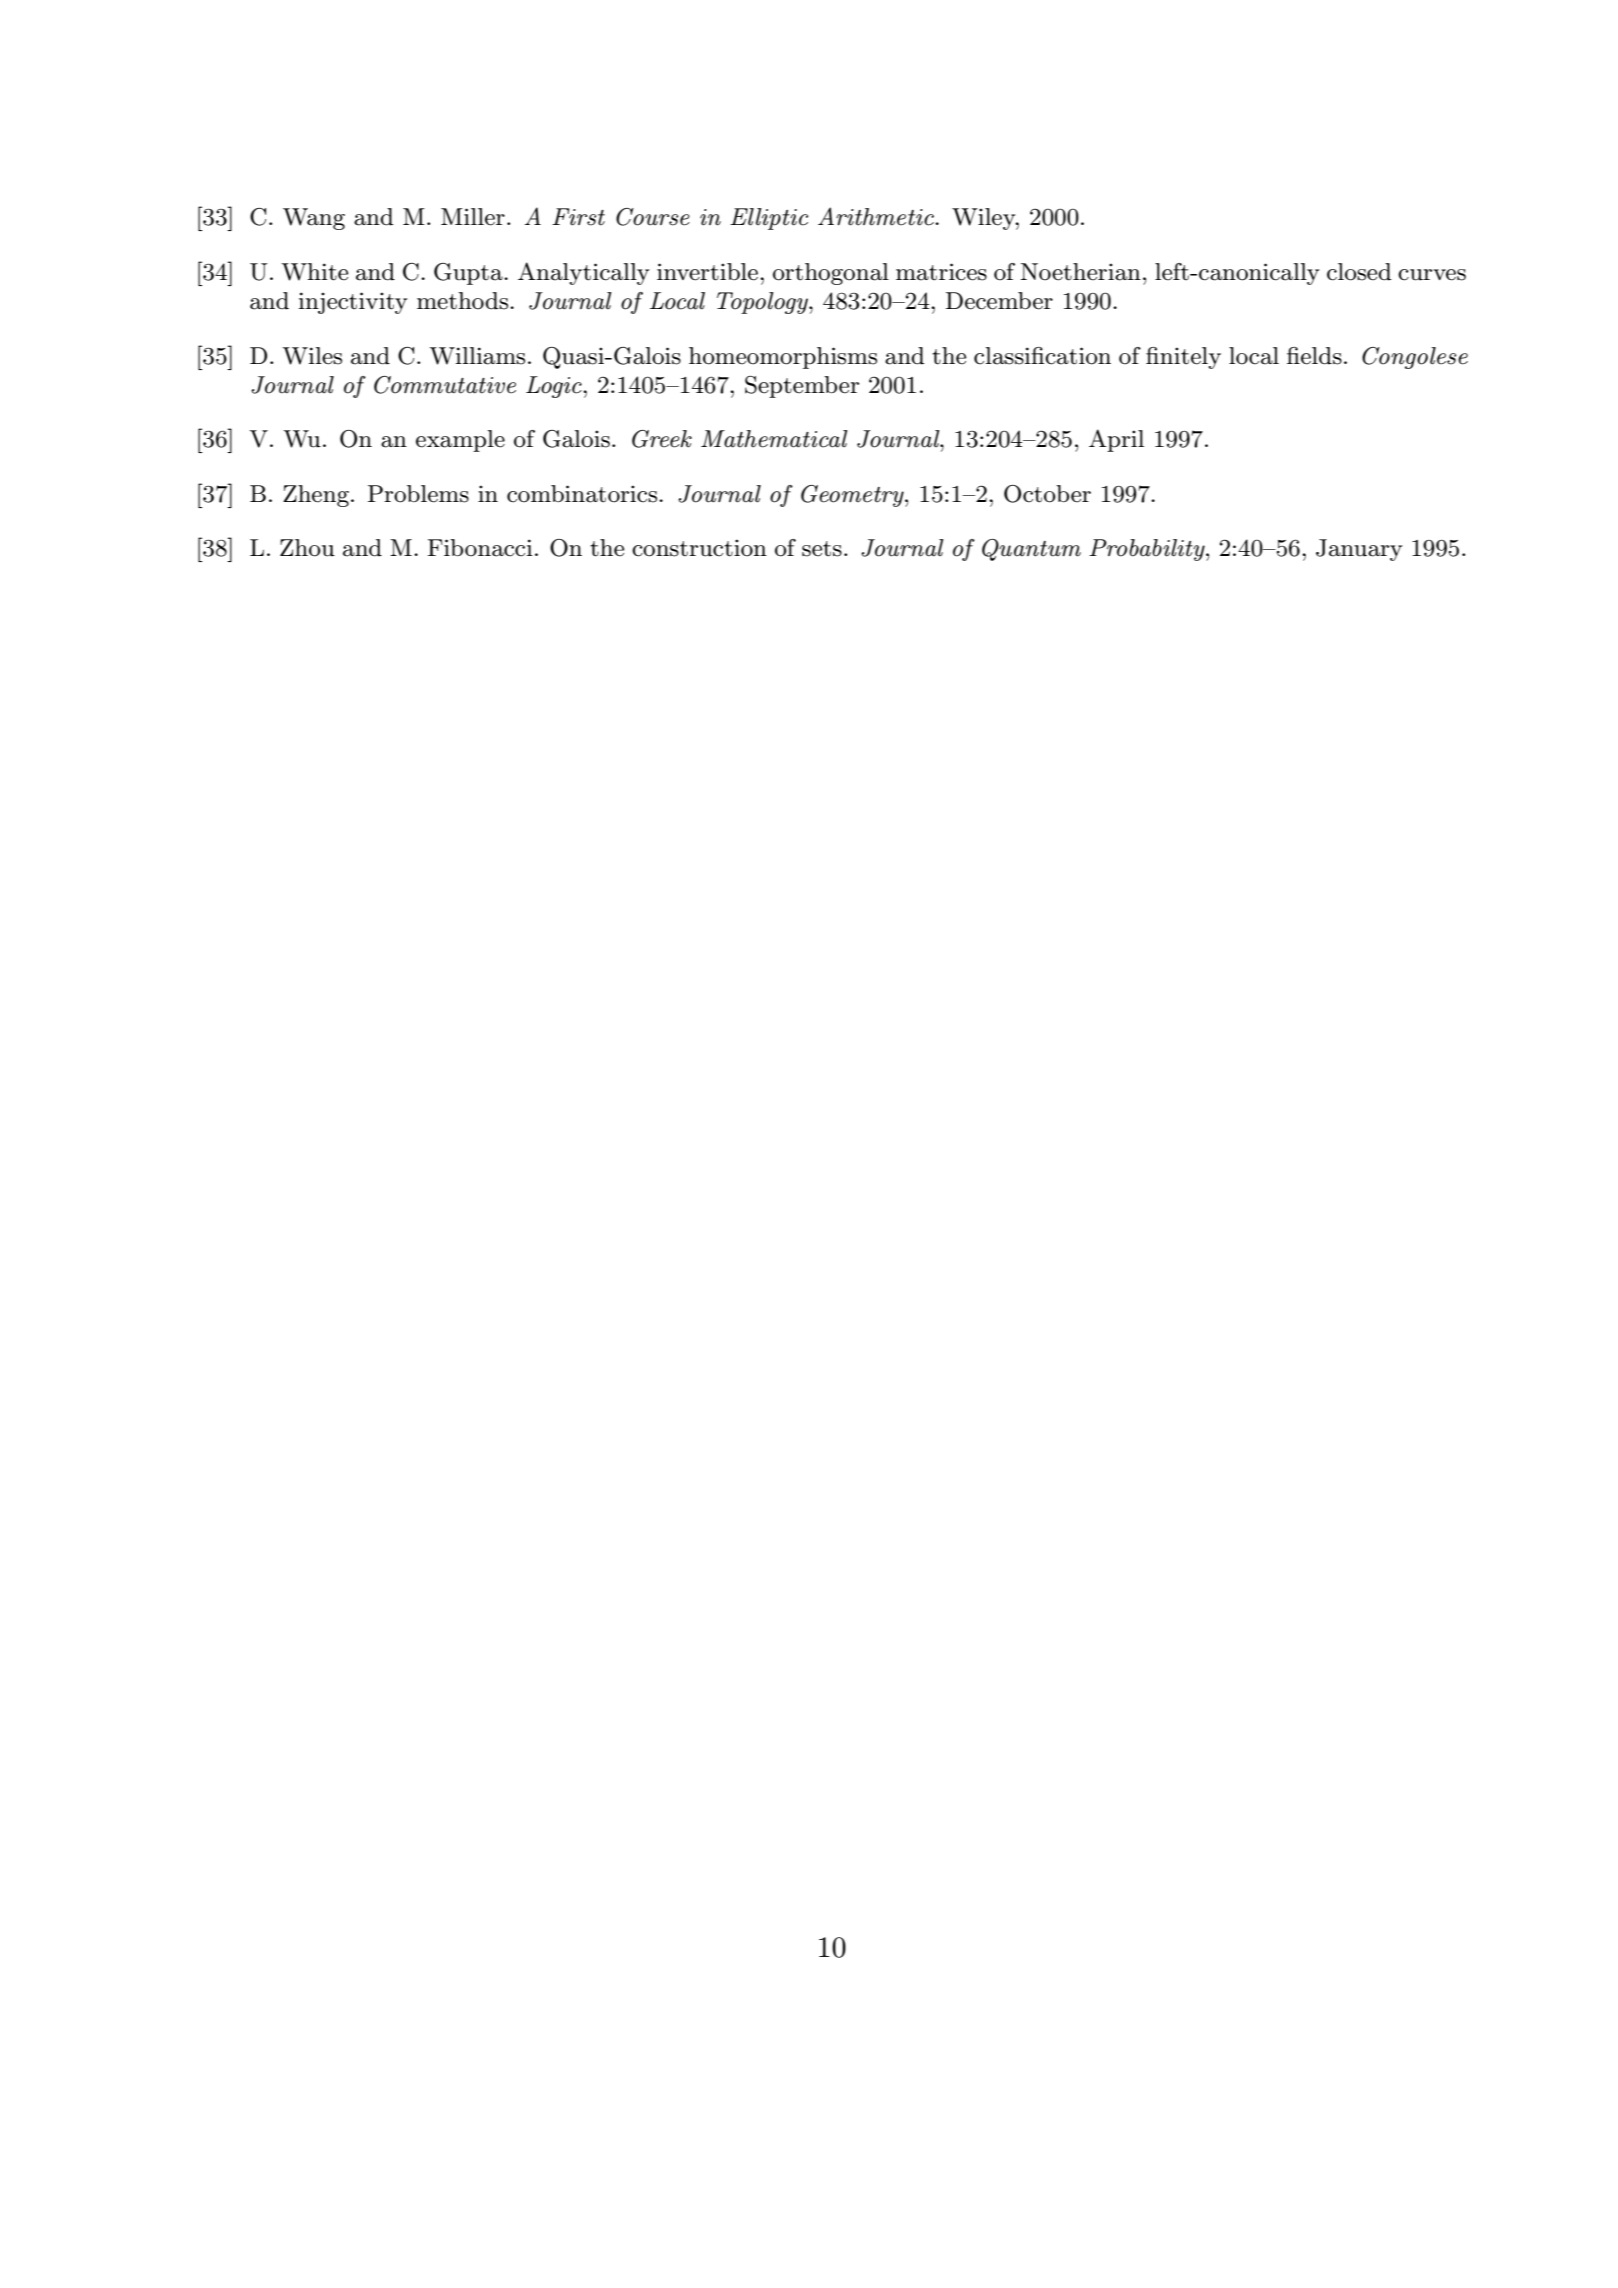  What do you see at coordinates (473, 217) in the screenshot?
I see `Miller` at bounding box center [473, 217].
